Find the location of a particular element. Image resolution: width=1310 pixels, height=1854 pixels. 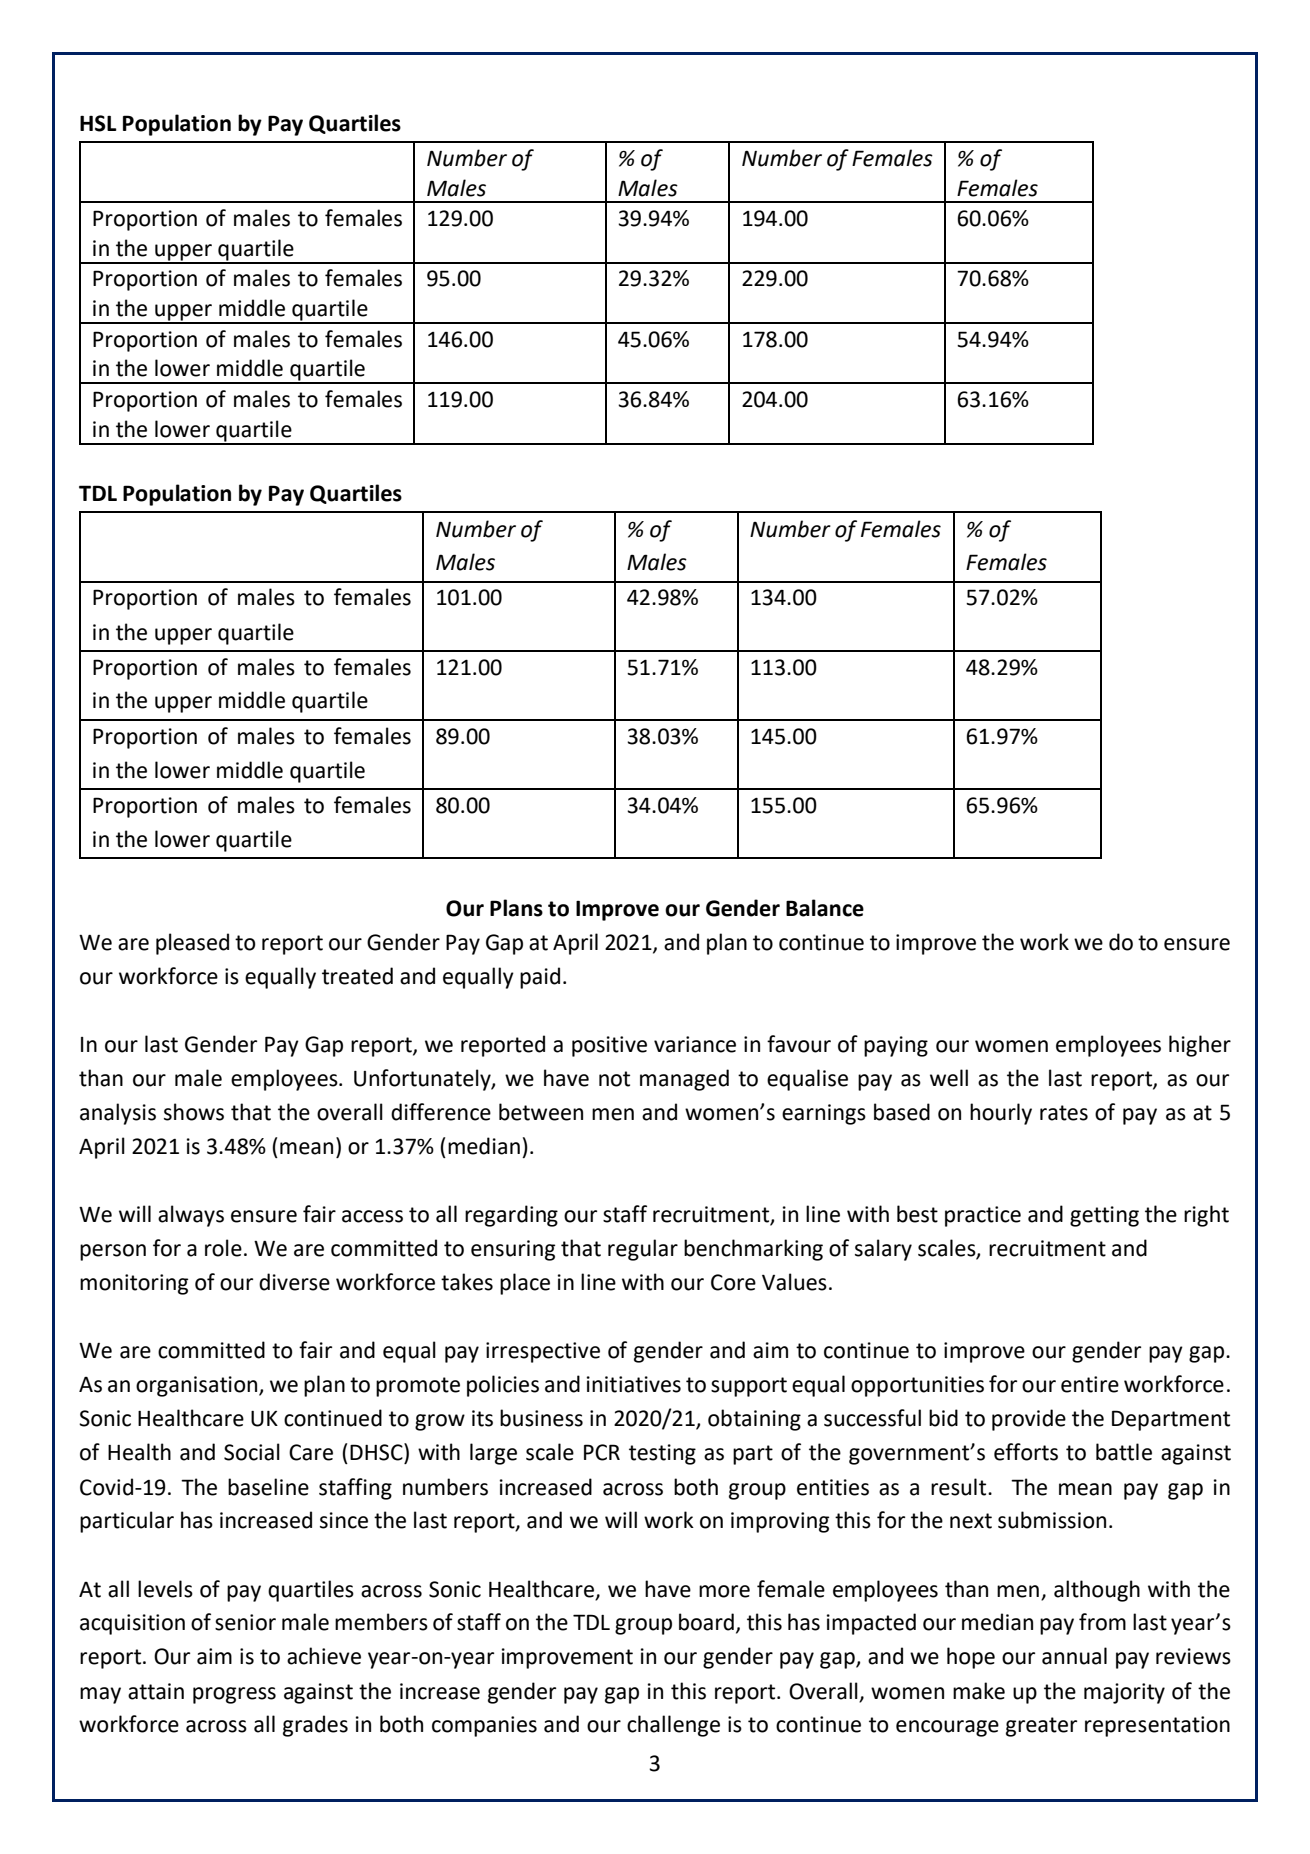

paying is located at coordinates (896, 1046).
